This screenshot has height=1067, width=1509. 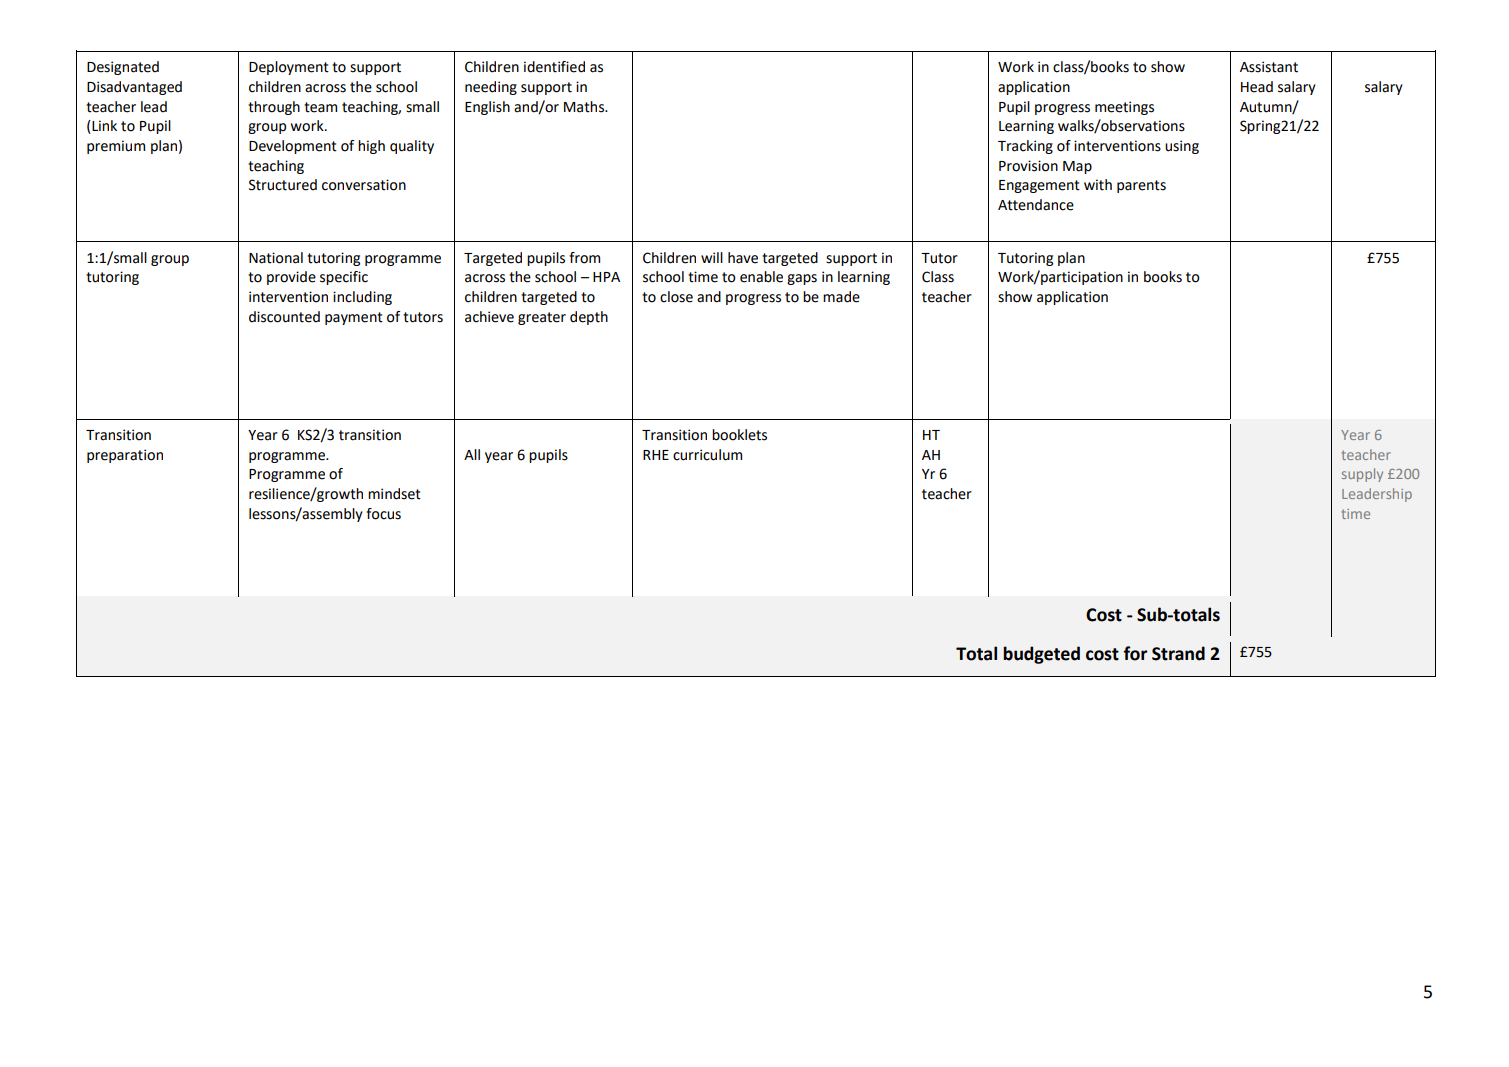 I want to click on Strand, so click(x=1178, y=653).
